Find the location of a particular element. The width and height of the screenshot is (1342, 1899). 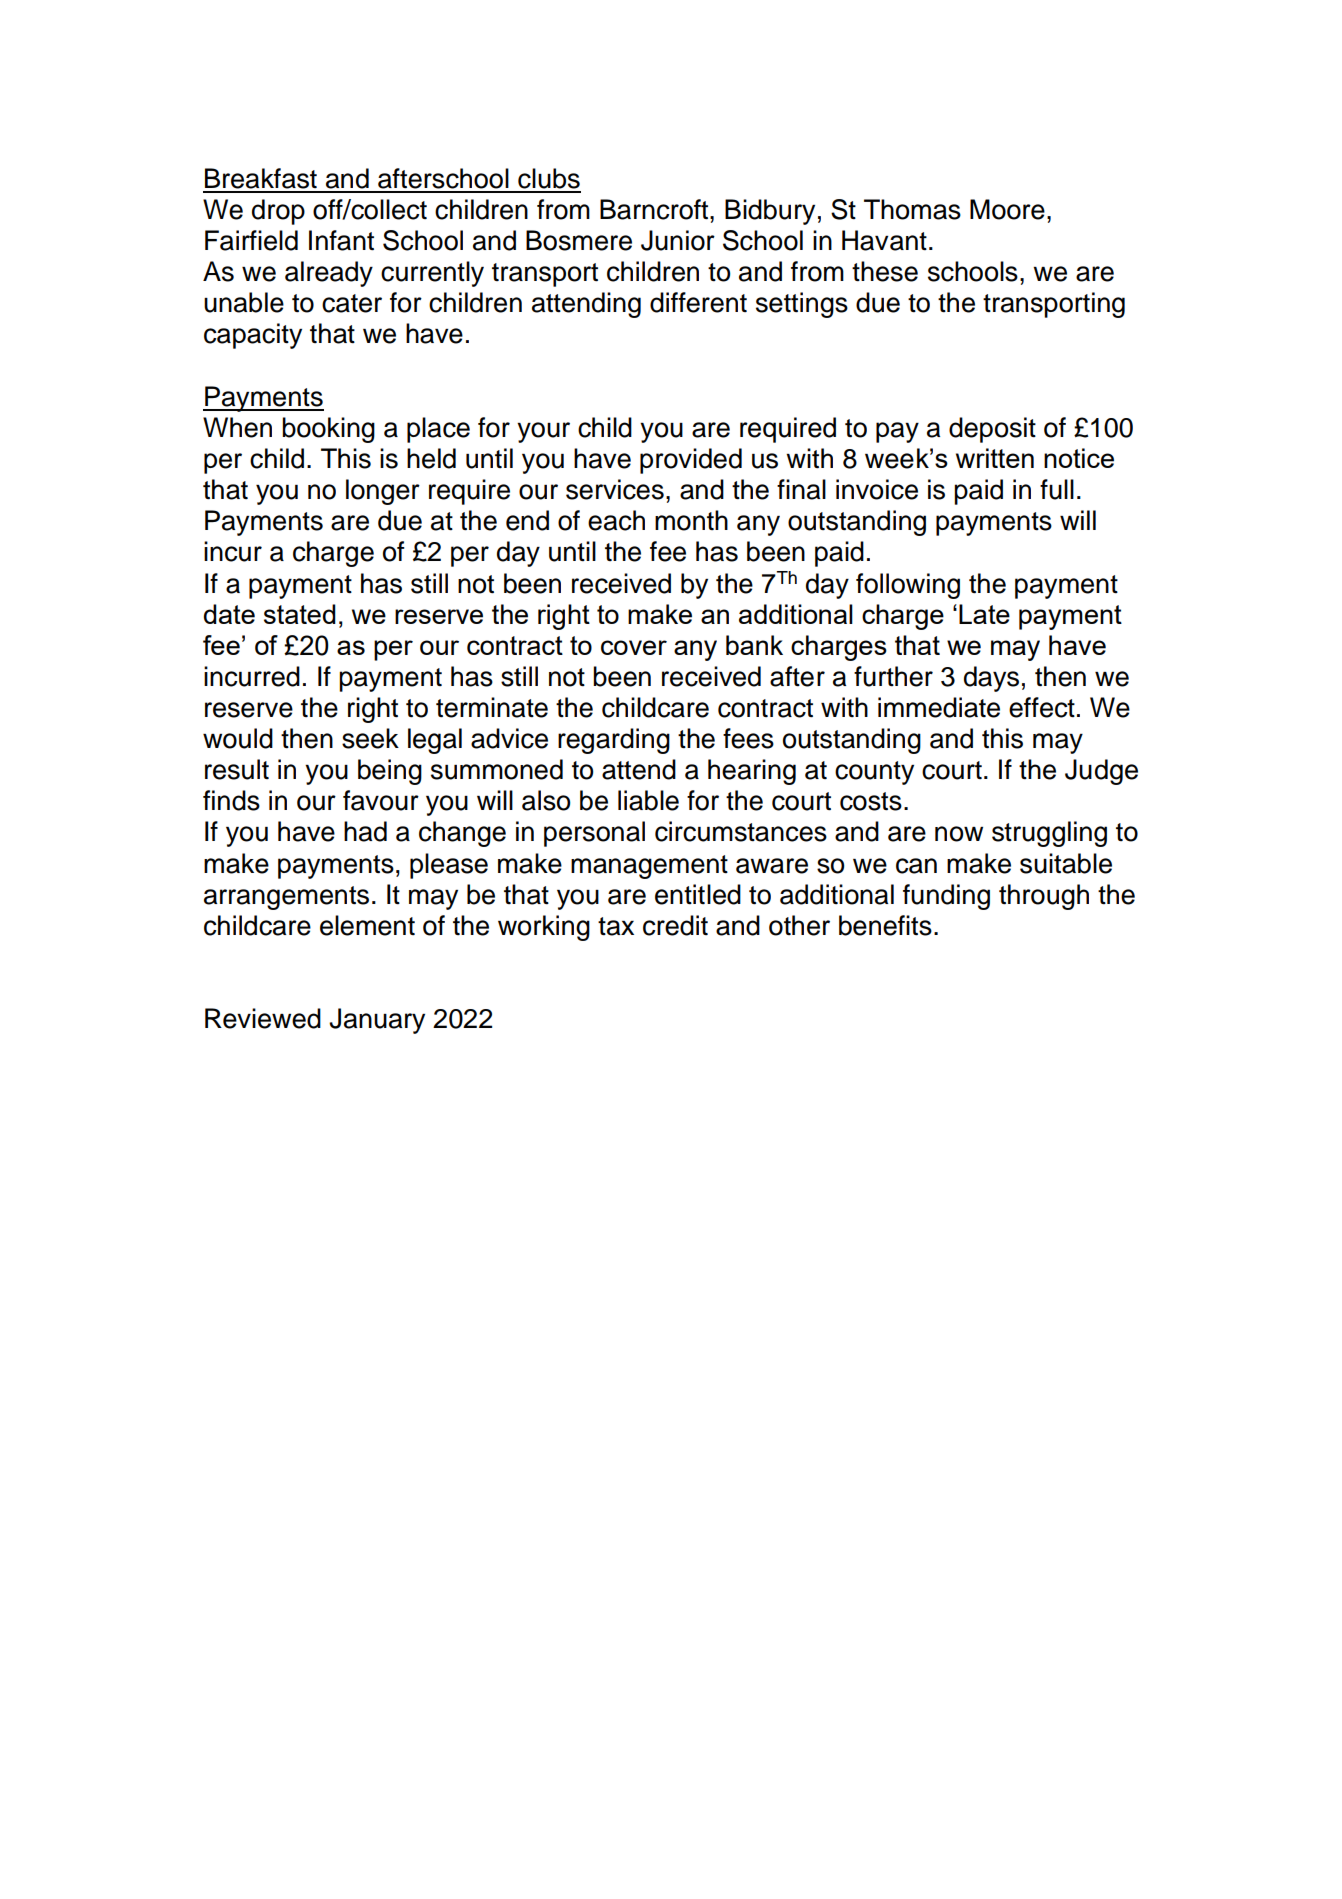

stated is located at coordinates (300, 614).
